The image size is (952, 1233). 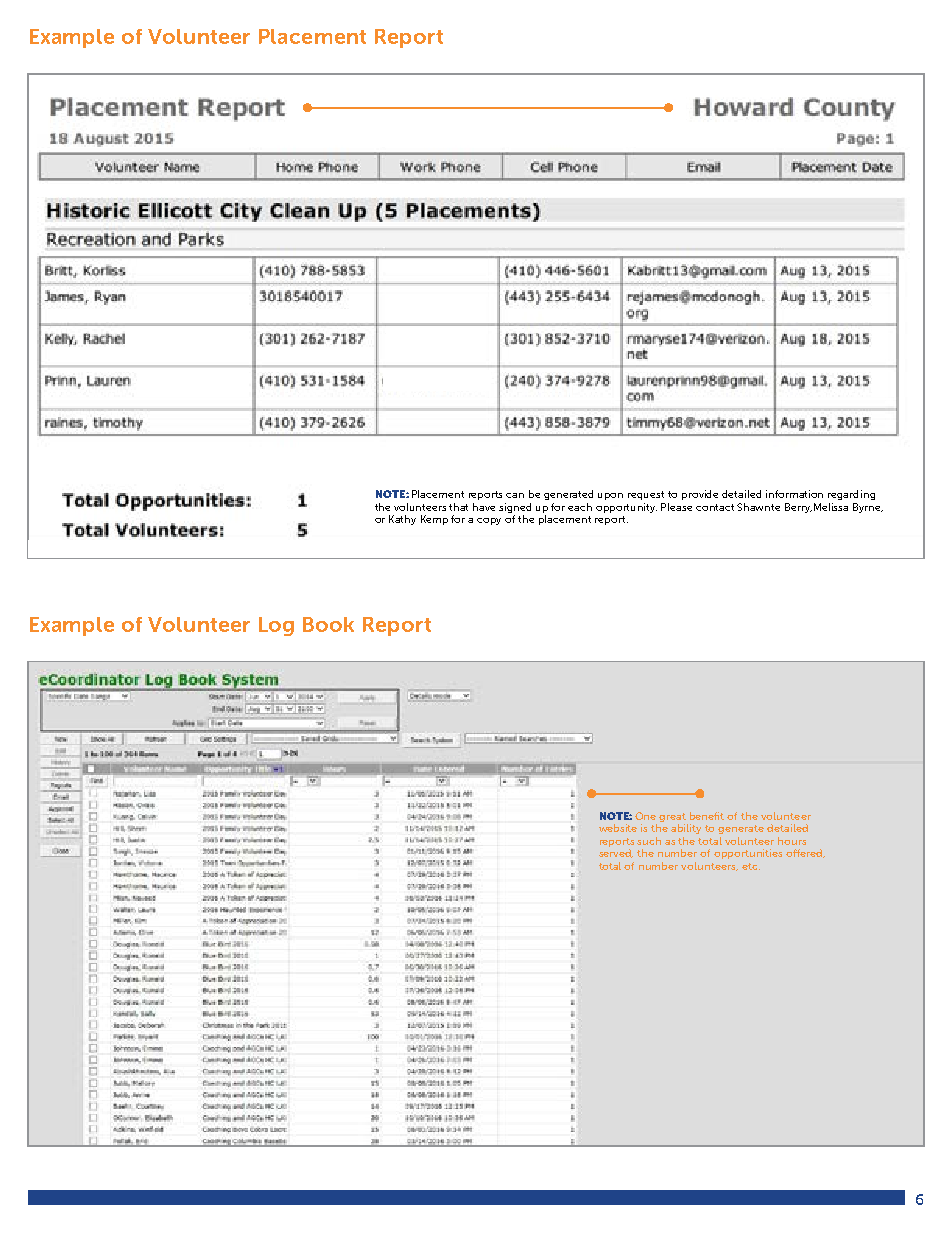 I want to click on each, so click(x=580, y=507).
